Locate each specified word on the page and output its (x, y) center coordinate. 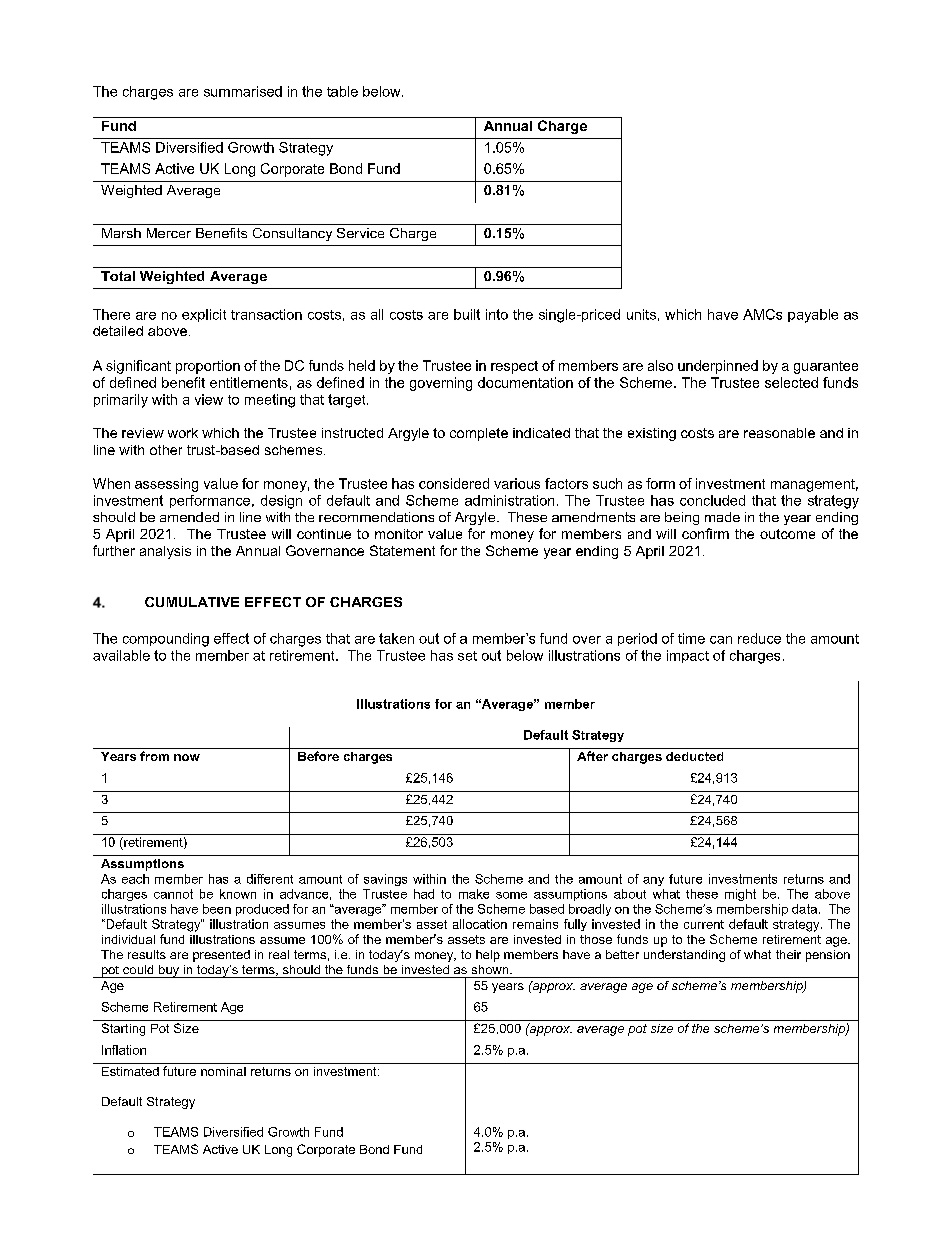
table (342, 91)
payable (813, 316)
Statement (402, 550)
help (488, 956)
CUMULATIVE (192, 602)
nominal (223, 1071)
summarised (243, 91)
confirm (705, 533)
